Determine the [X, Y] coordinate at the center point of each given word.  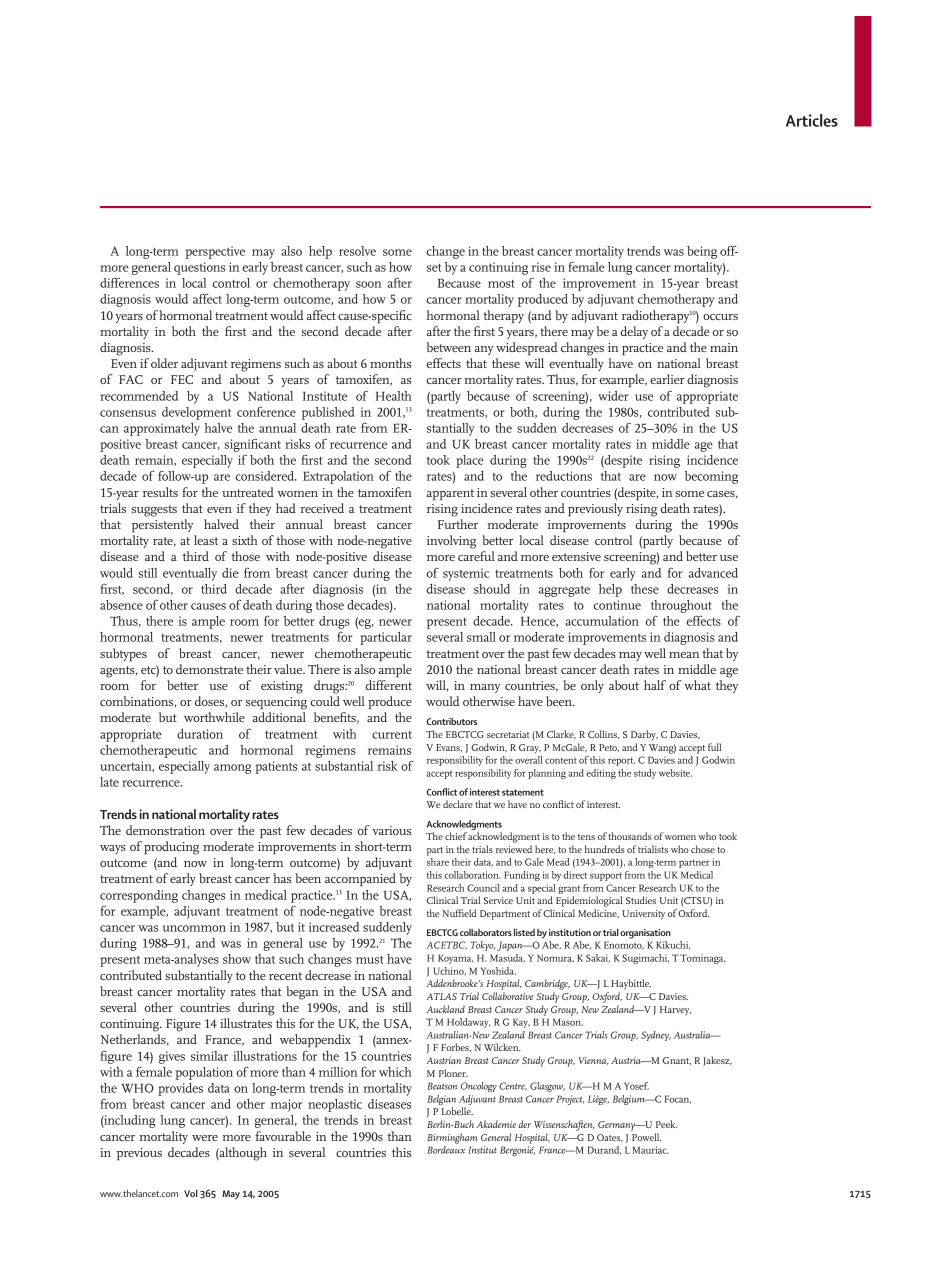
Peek [666, 1124]
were [205, 1138]
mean [684, 655]
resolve [357, 251]
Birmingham [452, 1138]
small [481, 637]
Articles [812, 120]
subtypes [123, 655]
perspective [215, 252]
